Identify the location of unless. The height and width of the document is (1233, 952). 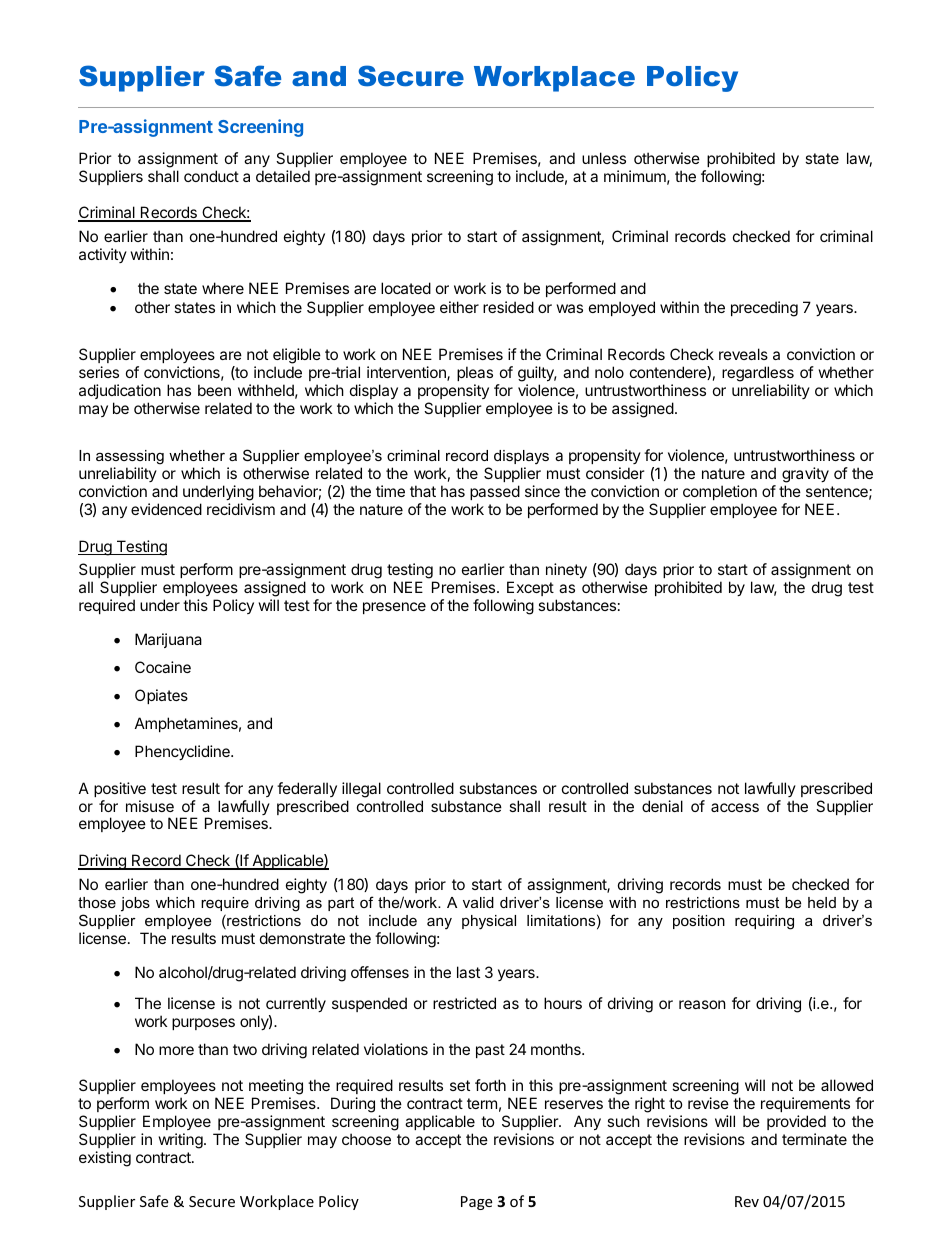
(604, 158).
